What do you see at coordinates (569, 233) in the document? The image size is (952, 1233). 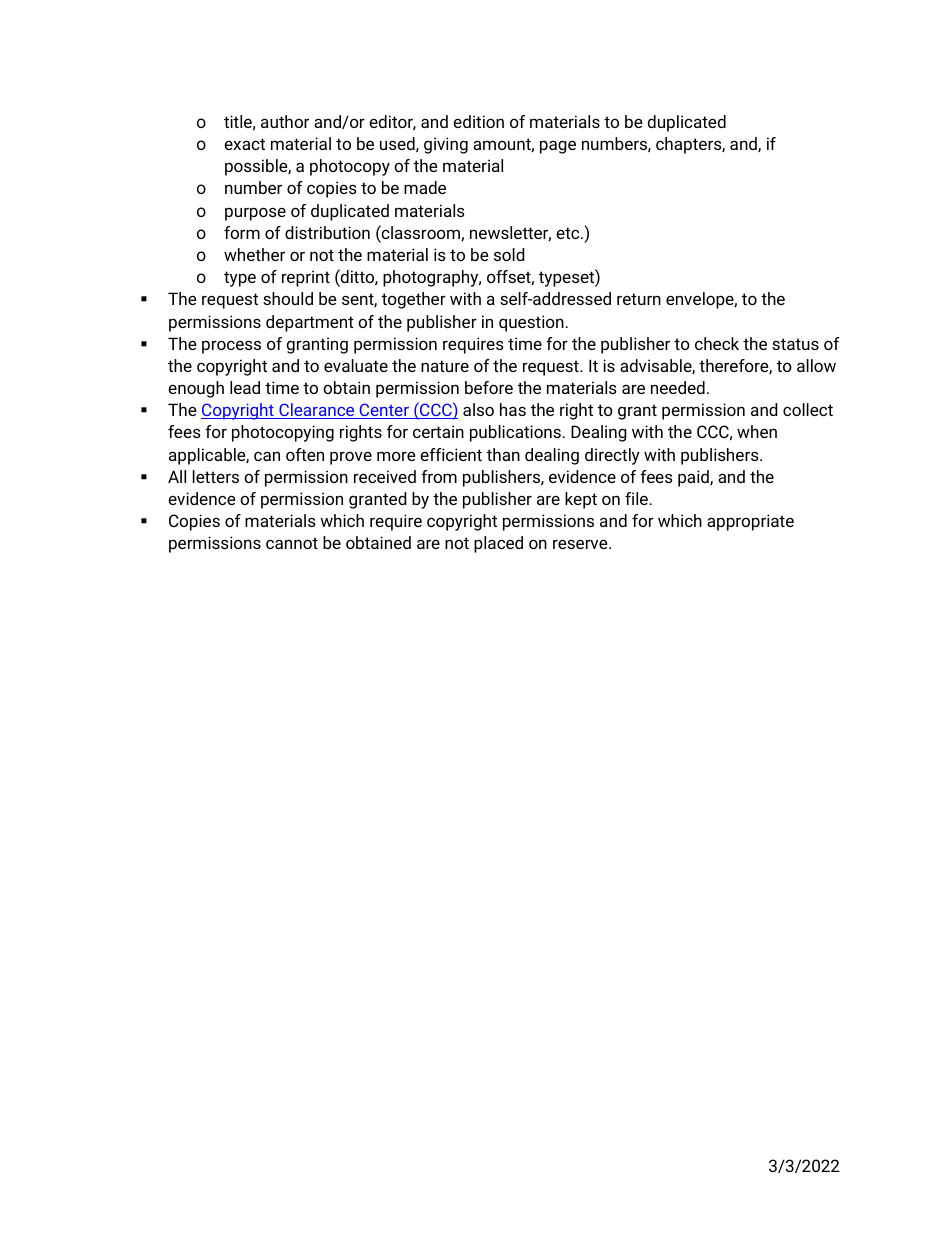 I see `etc` at bounding box center [569, 233].
